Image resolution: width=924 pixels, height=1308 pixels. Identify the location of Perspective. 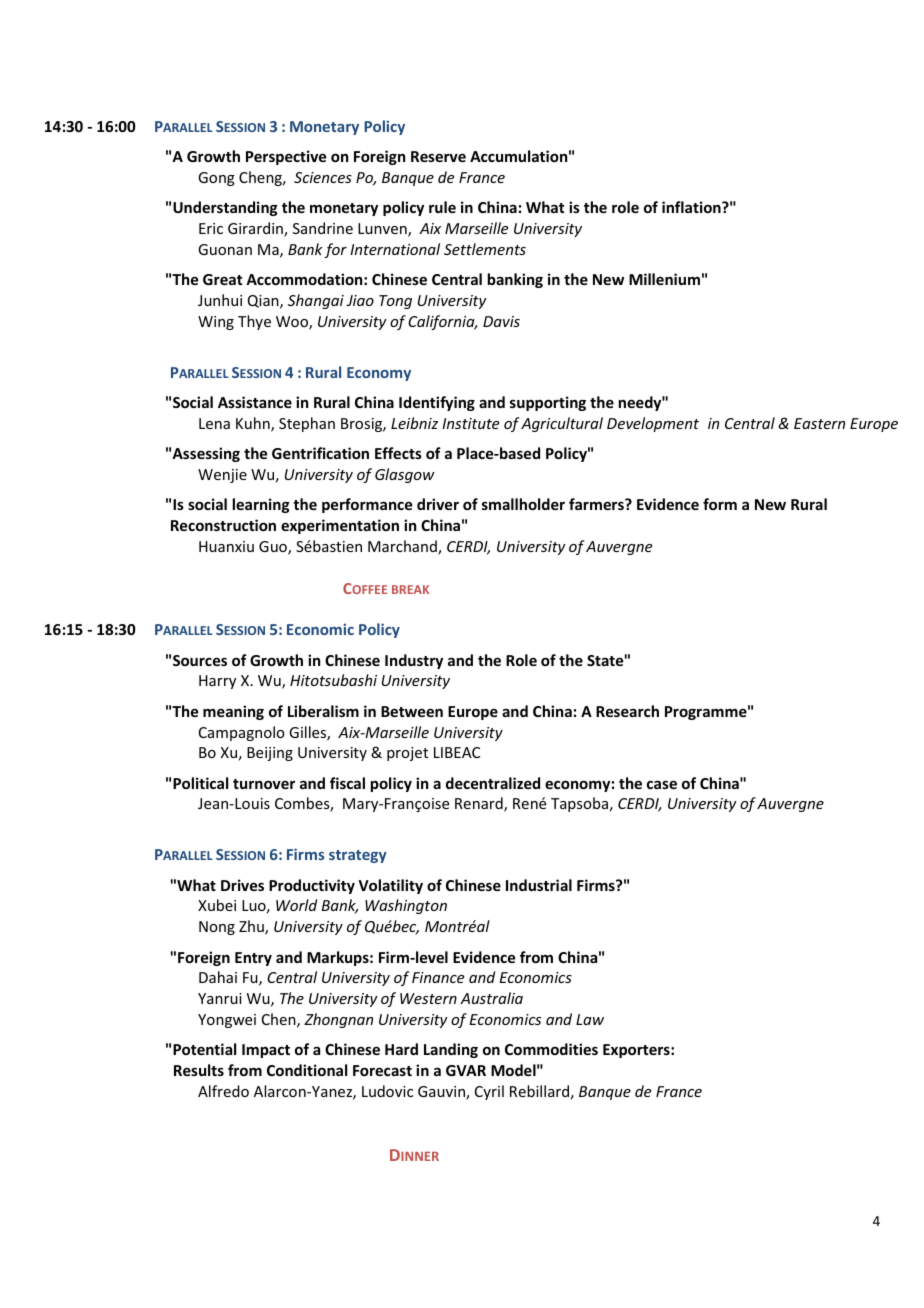
(286, 157).
